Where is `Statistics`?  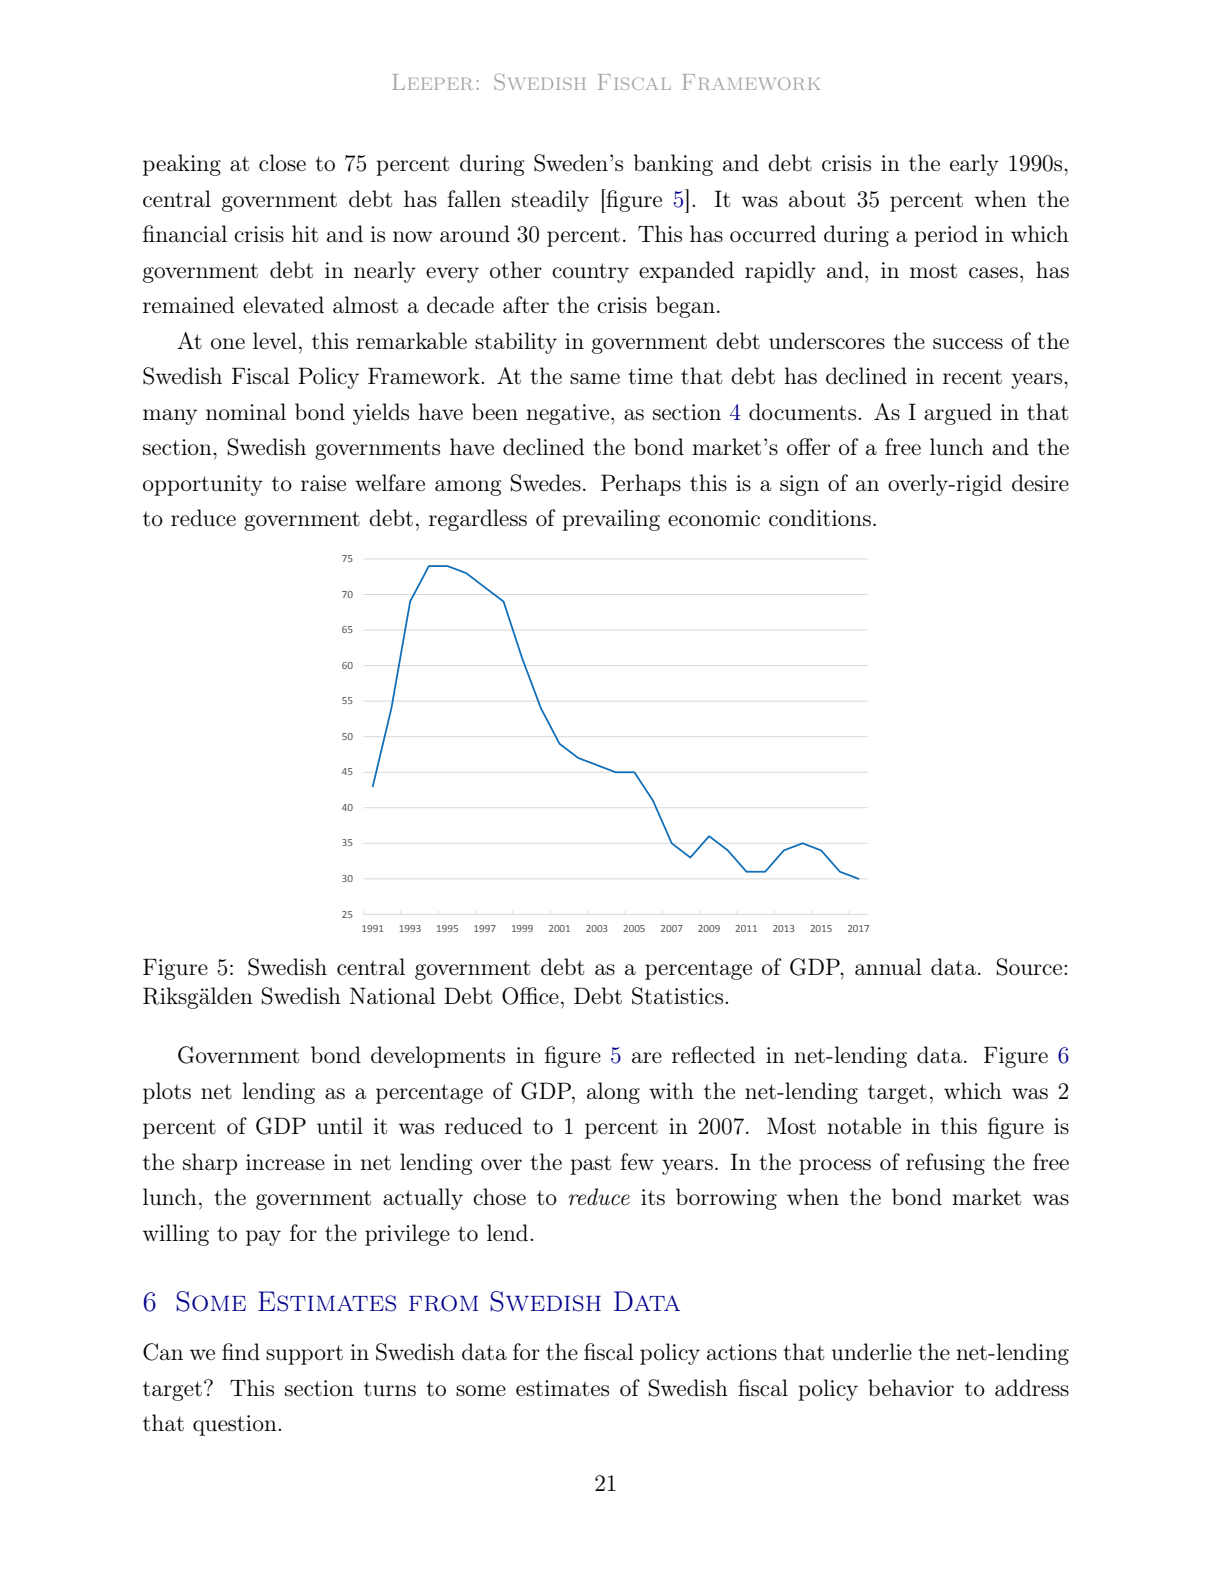
Statistics is located at coordinates (679, 996).
